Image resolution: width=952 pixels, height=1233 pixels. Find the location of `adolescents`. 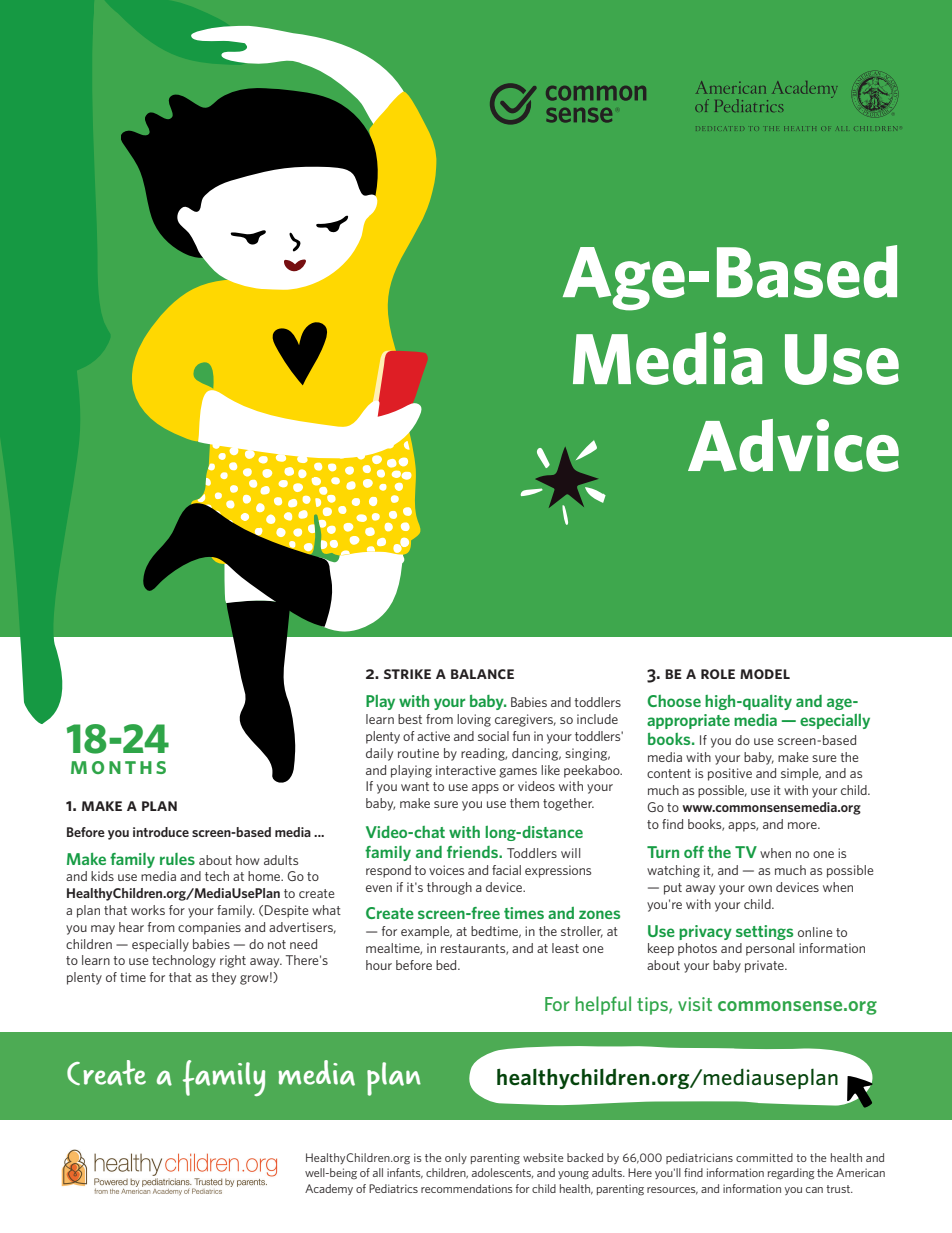

adolescents is located at coordinates (502, 1173).
